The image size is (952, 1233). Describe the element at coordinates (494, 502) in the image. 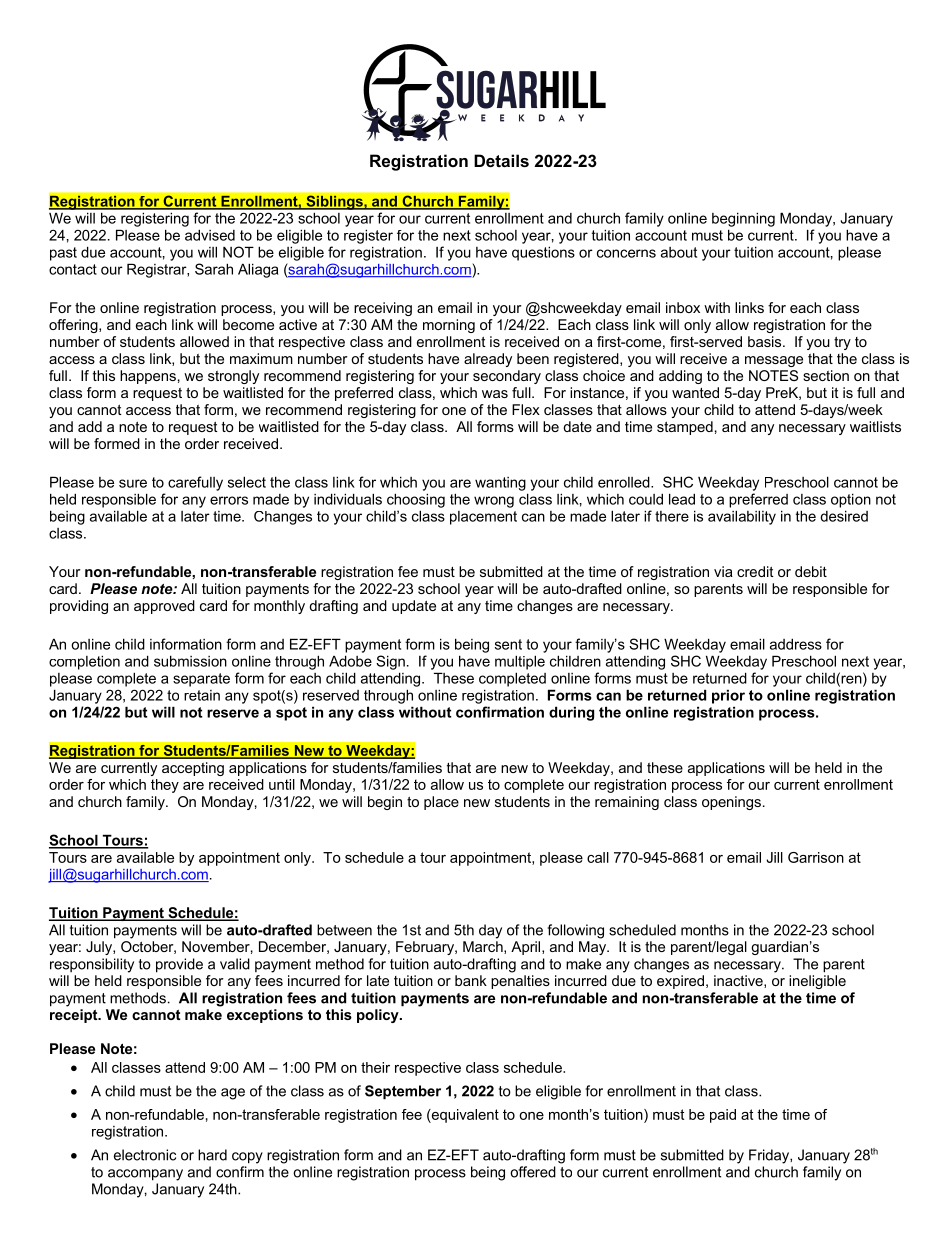

I see `wrong` at that location.
